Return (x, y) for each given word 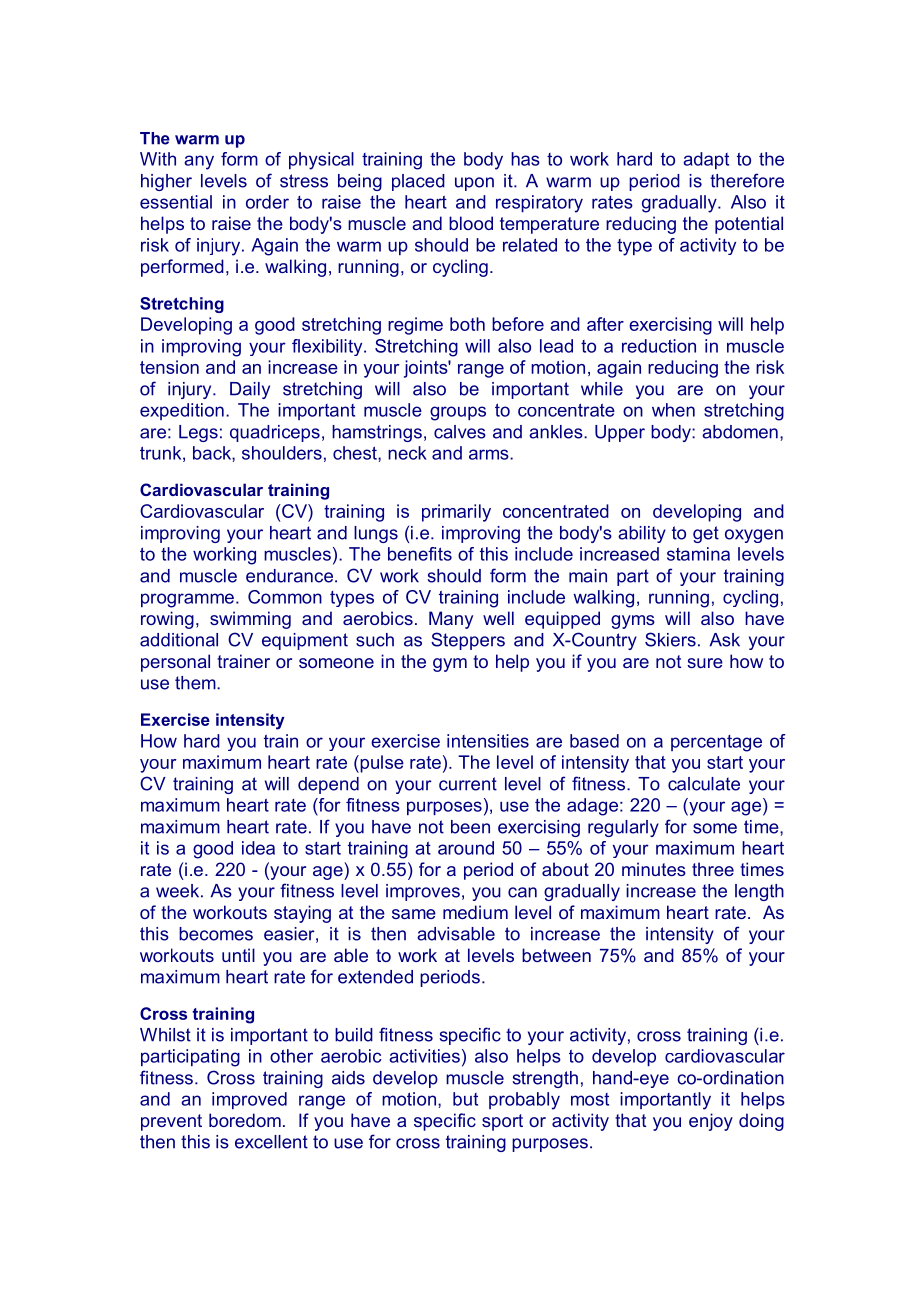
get (706, 534)
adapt (706, 160)
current (468, 784)
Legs (198, 433)
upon (474, 184)
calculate (704, 784)
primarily (456, 513)
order (267, 202)
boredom (245, 1120)
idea (258, 848)
